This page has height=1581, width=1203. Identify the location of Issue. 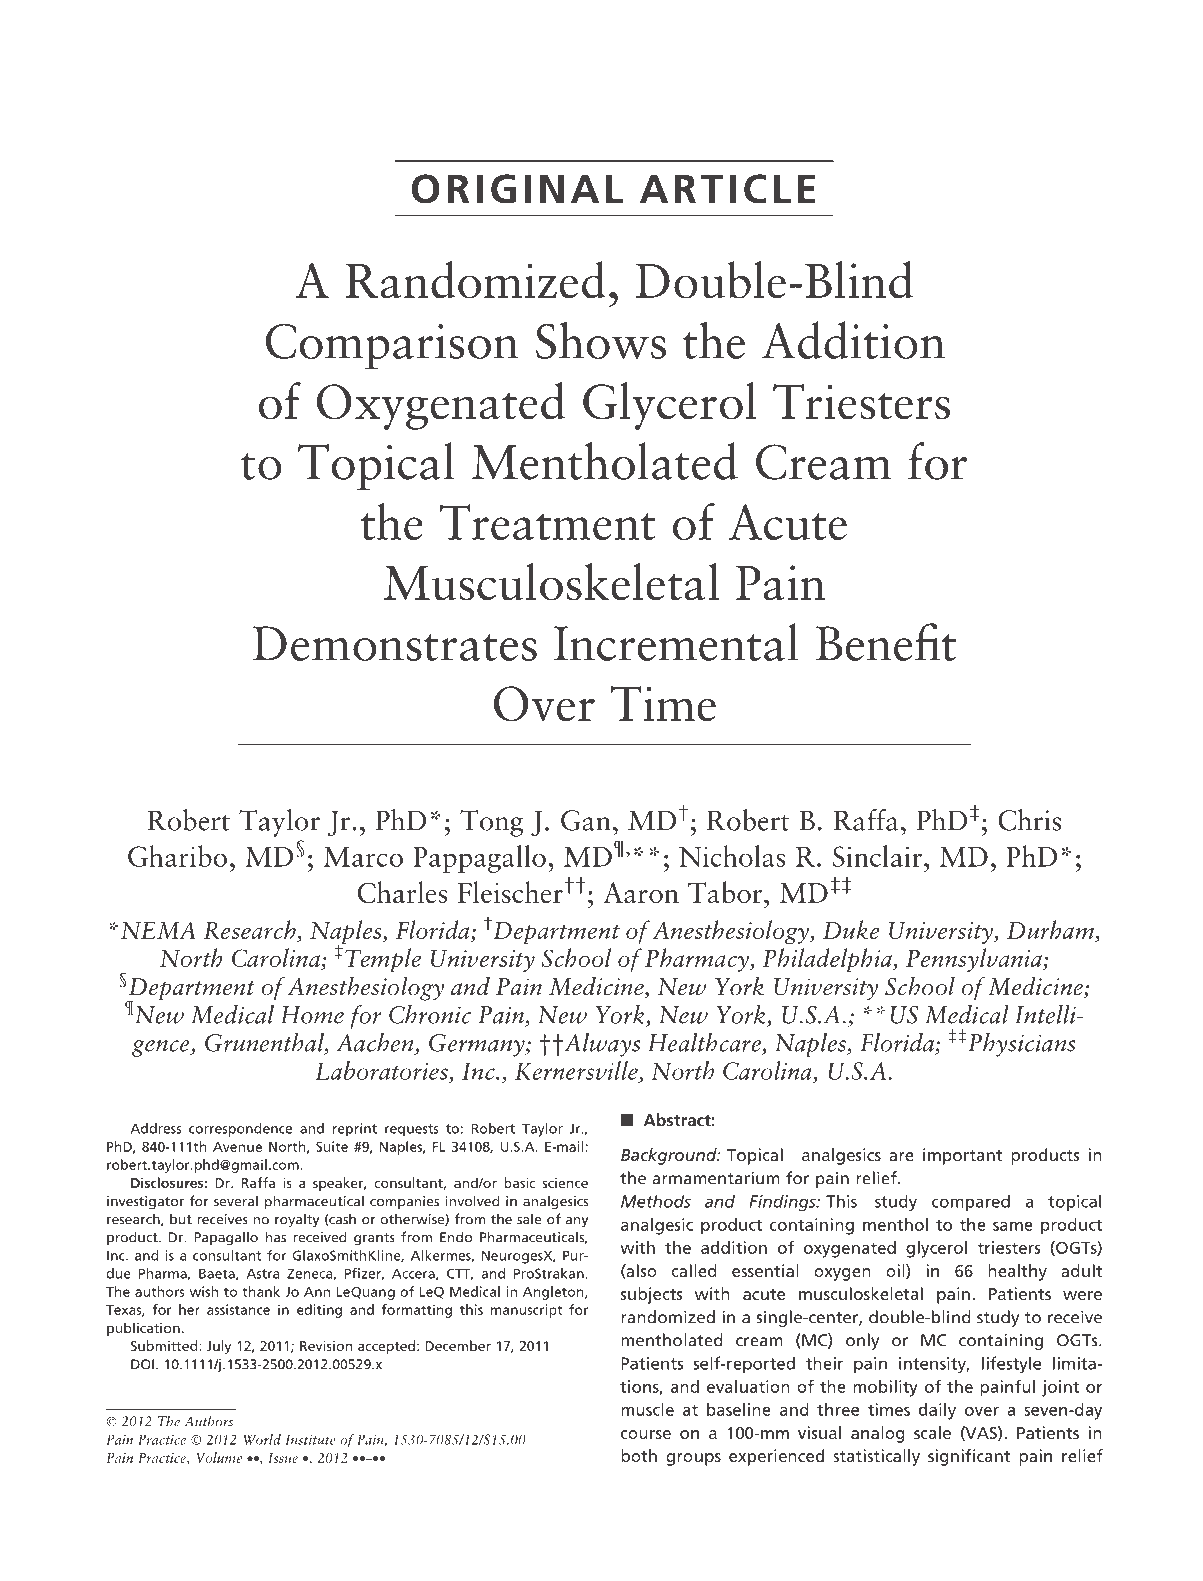
(283, 1458).
